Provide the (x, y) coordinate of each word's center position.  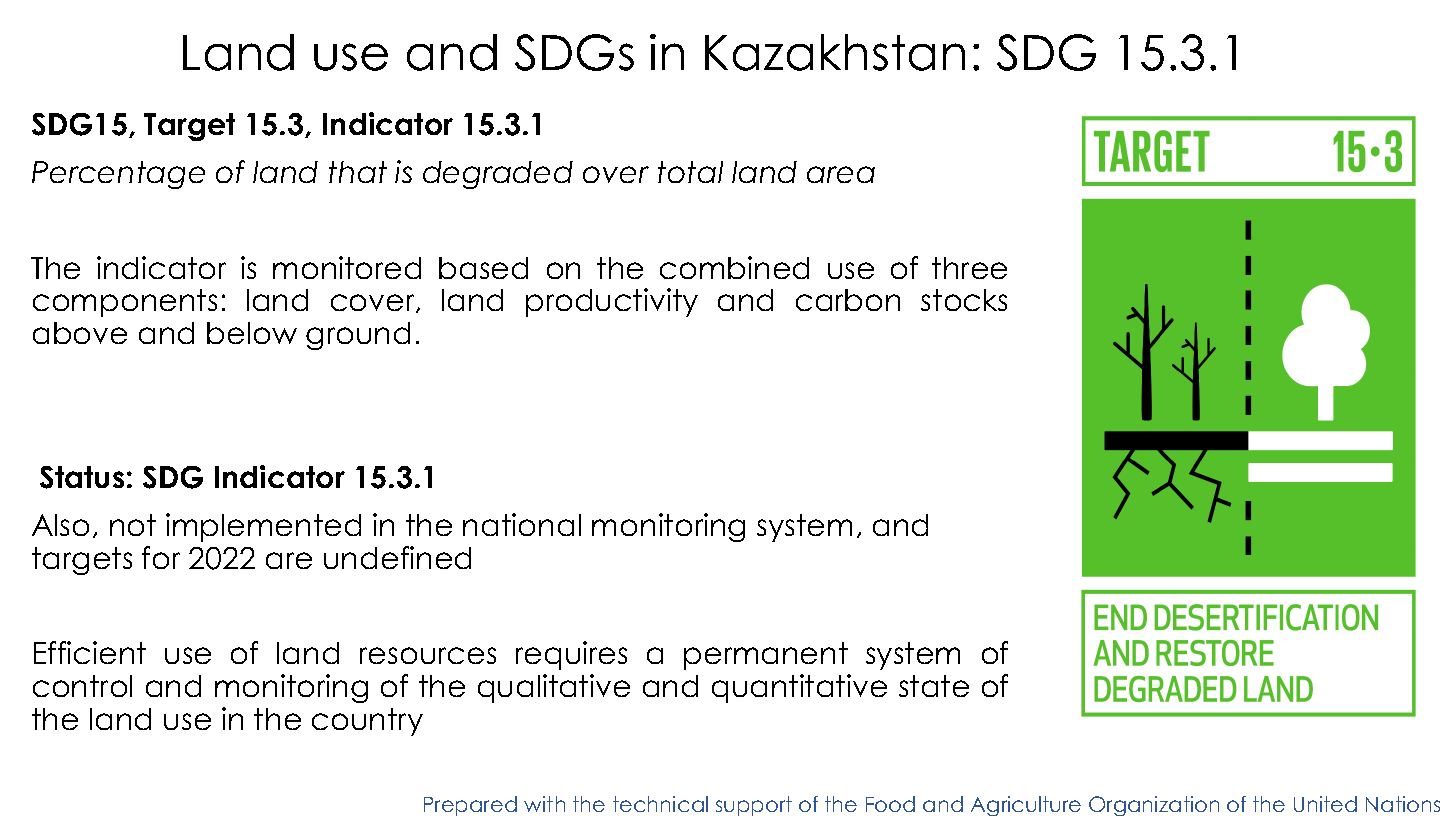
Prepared (470, 806)
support (754, 806)
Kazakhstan (835, 52)
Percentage (118, 175)
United (1325, 804)
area (841, 174)
